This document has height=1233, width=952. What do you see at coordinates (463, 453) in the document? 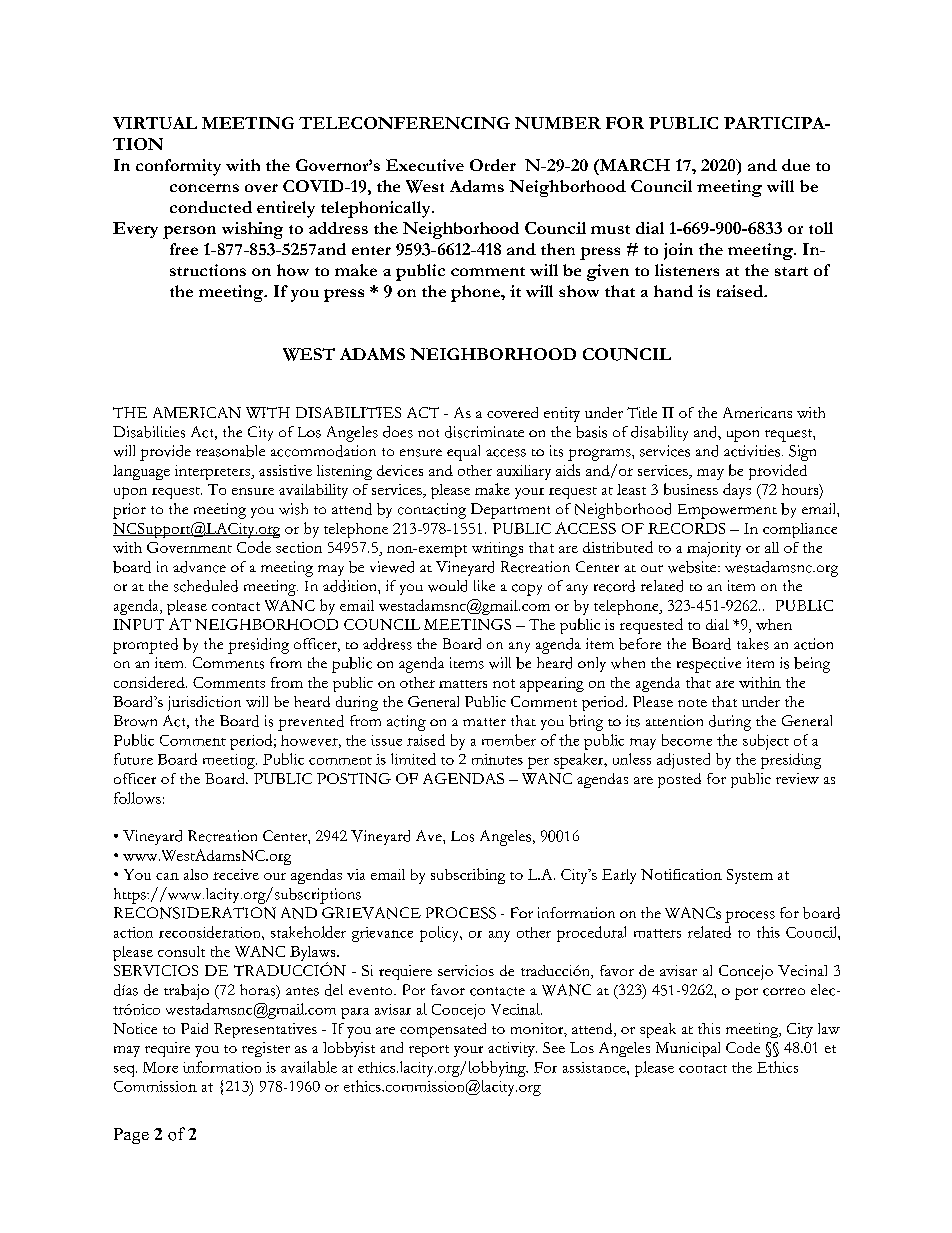
I see `equal` at bounding box center [463, 453].
